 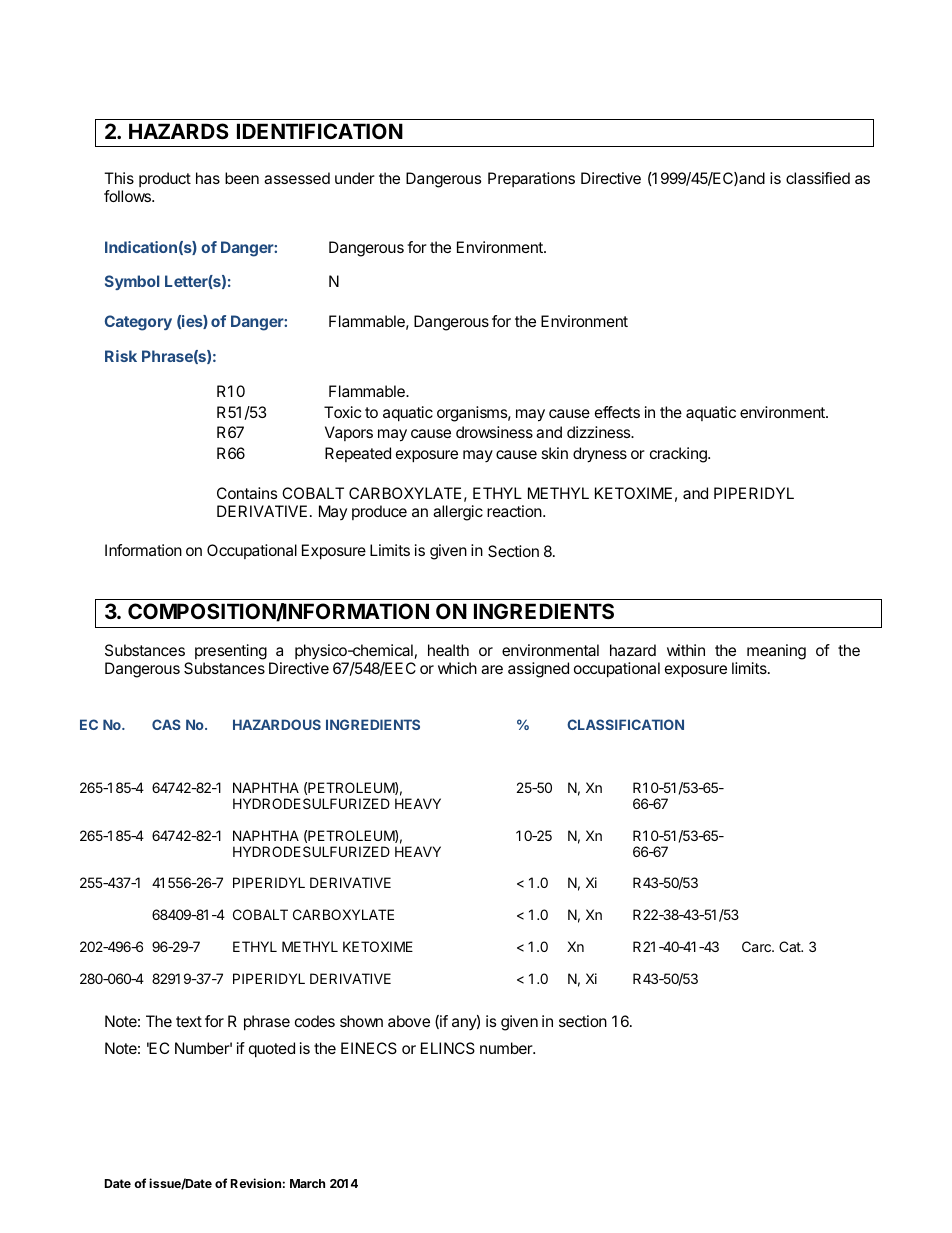 I want to click on which, so click(x=457, y=668).
